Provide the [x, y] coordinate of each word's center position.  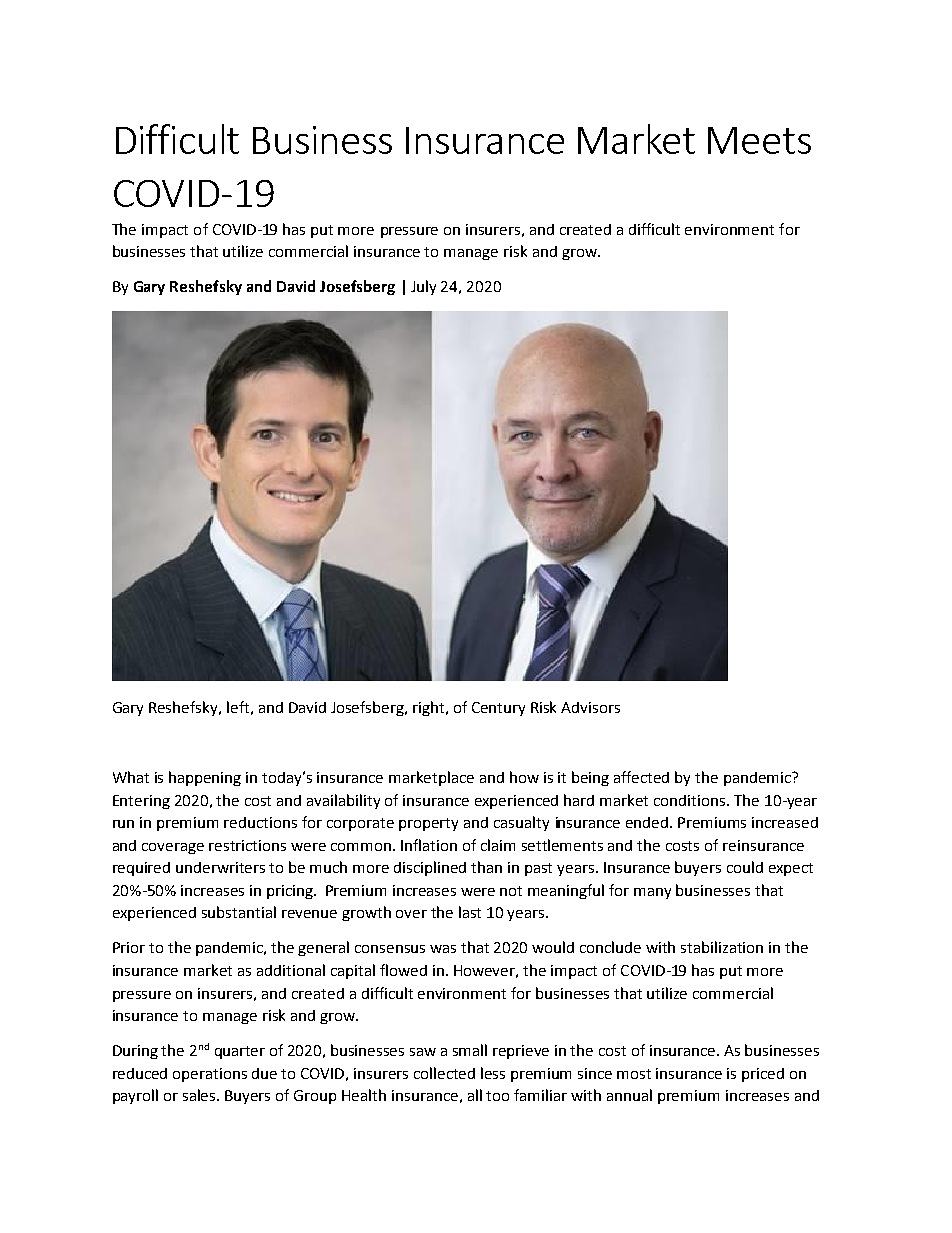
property [428, 824]
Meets [759, 140]
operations [210, 1075]
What [131, 777]
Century [498, 709]
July [423, 287]
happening [205, 778]
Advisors [590, 707]
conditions [691, 800]
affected [641, 777]
